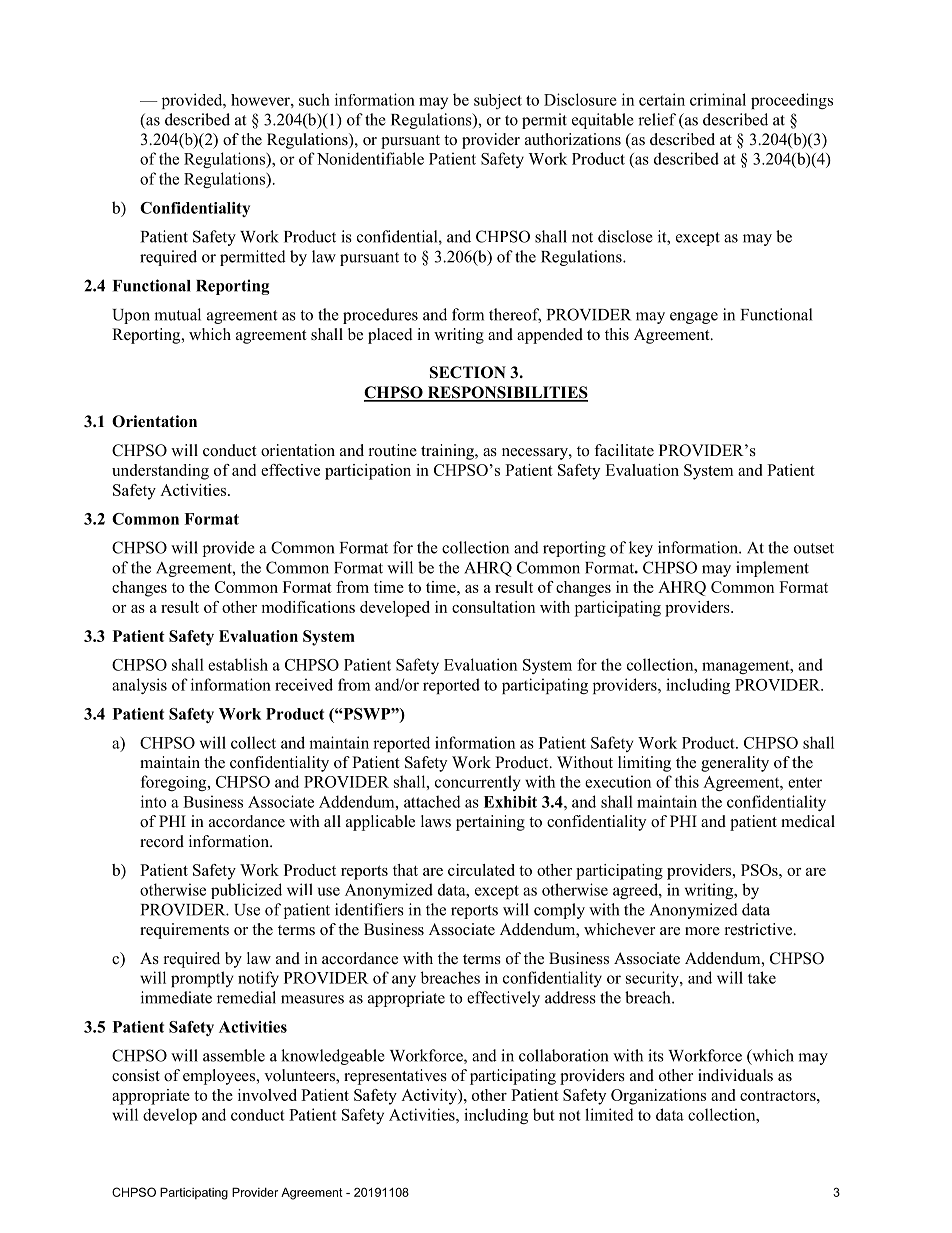 This image has height=1233, width=952. Describe the element at coordinates (718, 99) in the image. I see `criminal` at that location.
